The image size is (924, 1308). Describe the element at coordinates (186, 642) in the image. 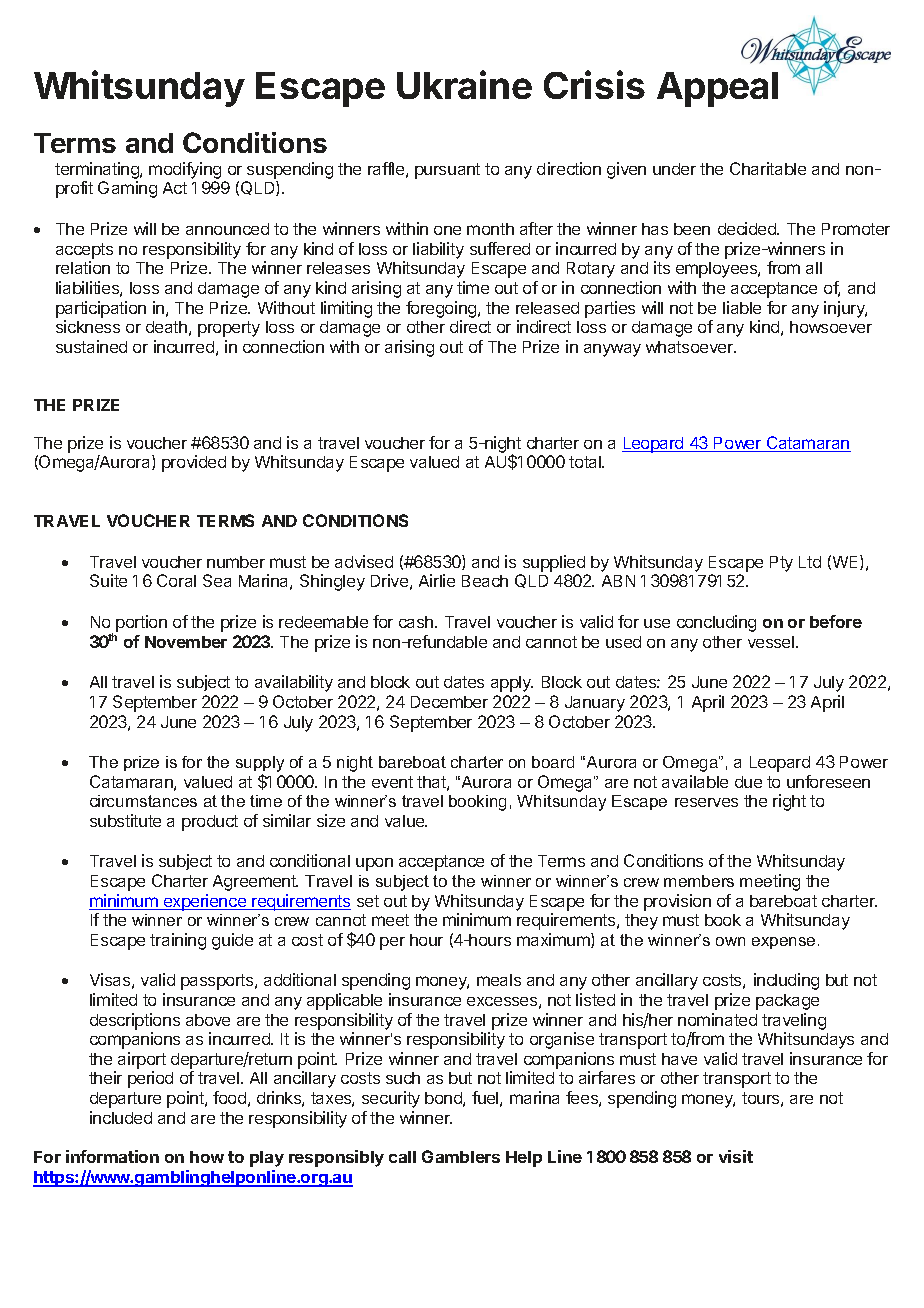

I see `November` at that location.
